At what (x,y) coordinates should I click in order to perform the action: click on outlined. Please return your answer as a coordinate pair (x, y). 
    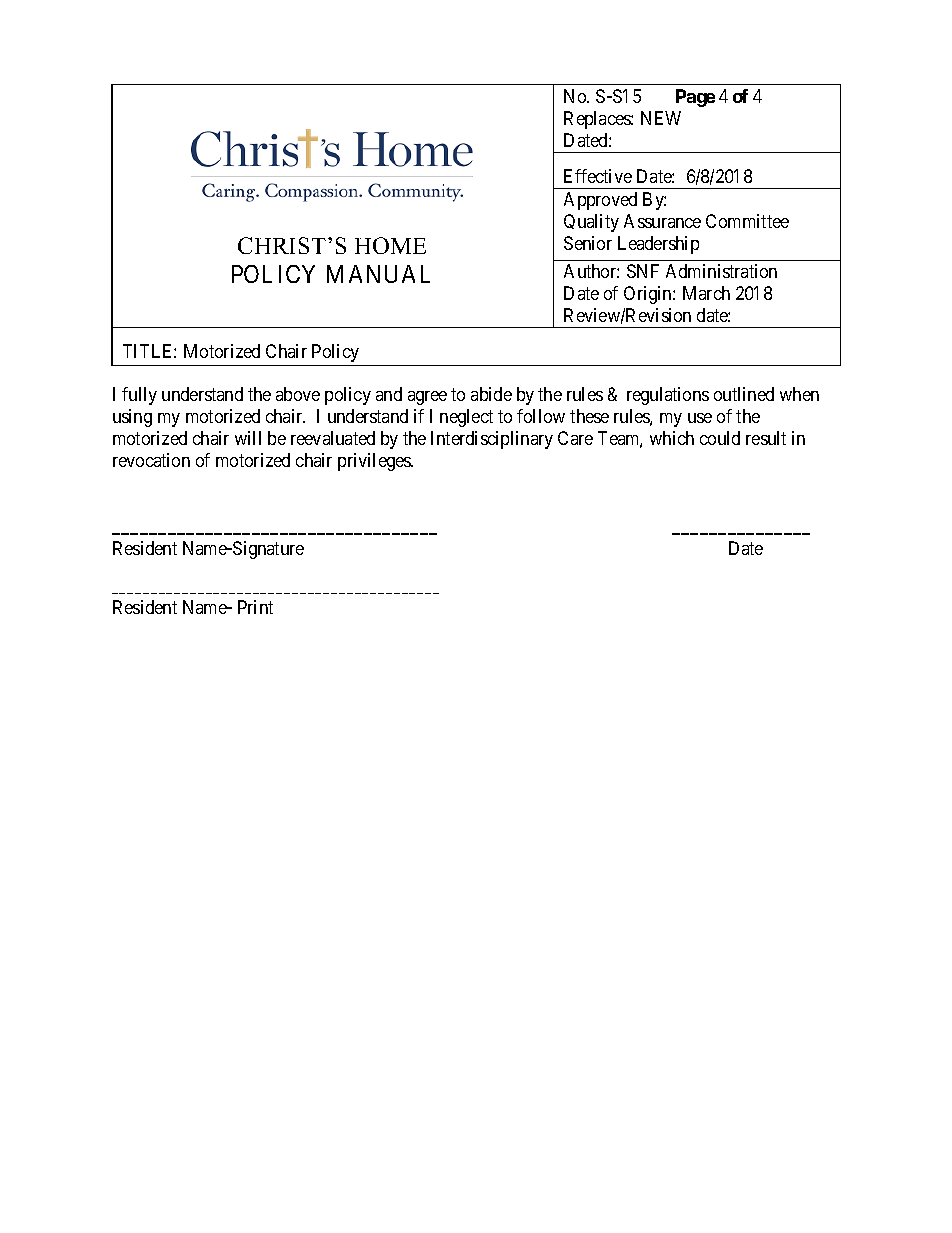
    Looking at the image, I should click on (744, 394).
